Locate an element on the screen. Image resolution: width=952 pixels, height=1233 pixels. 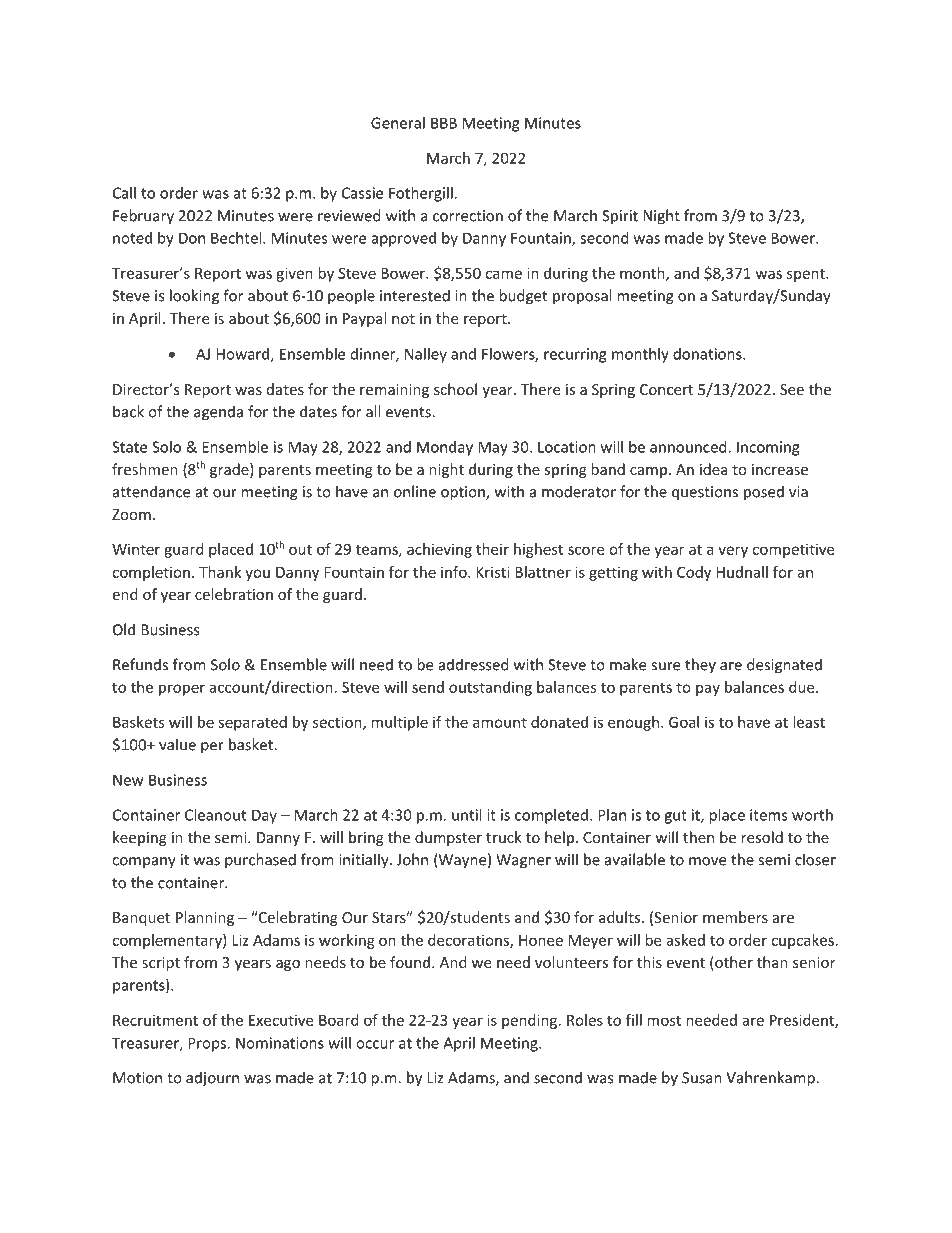
Recruitment is located at coordinates (155, 1020).
